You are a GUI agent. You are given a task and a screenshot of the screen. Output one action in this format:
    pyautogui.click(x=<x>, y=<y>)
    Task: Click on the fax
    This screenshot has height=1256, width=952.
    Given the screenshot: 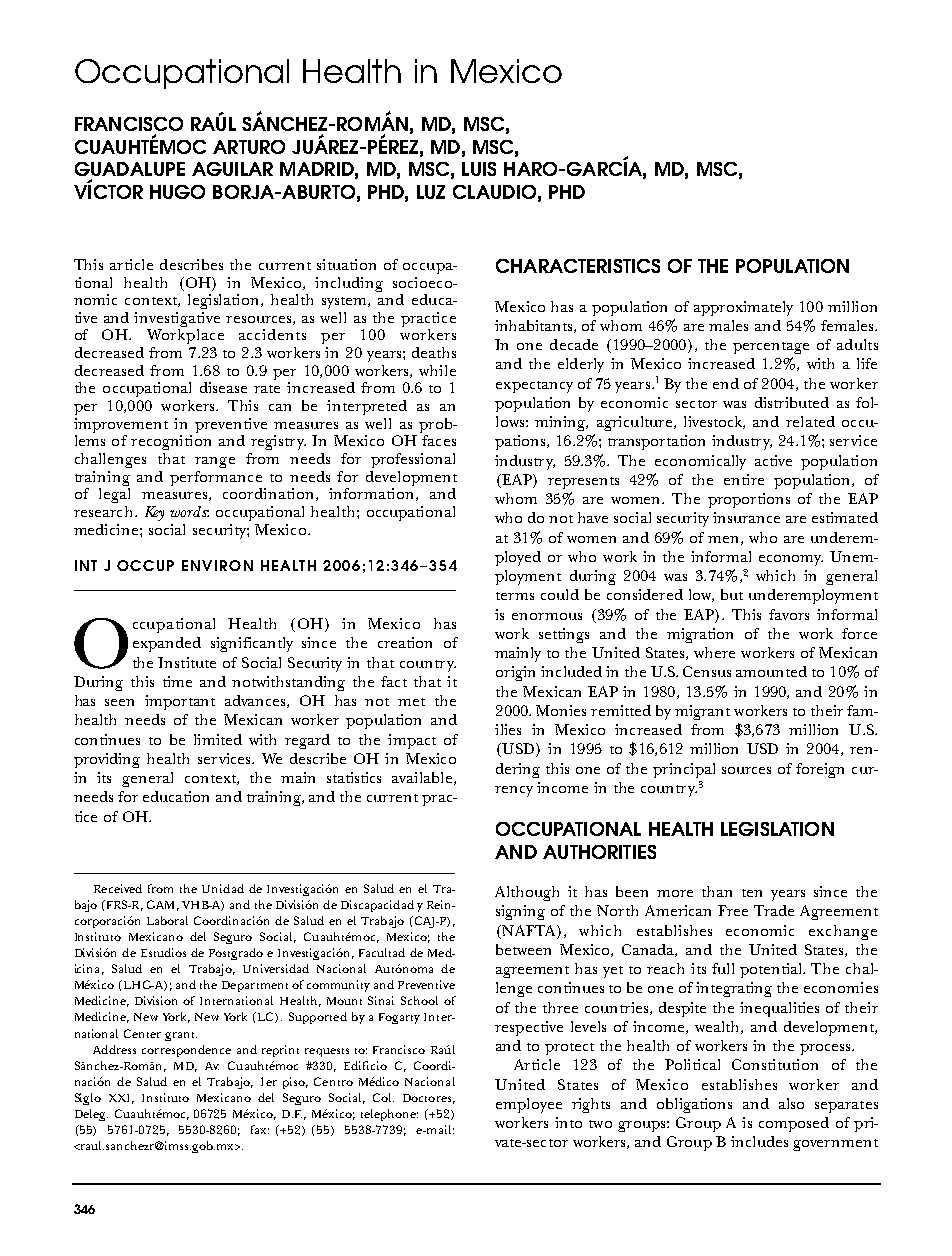 What is the action you would take?
    pyautogui.click(x=260, y=1129)
